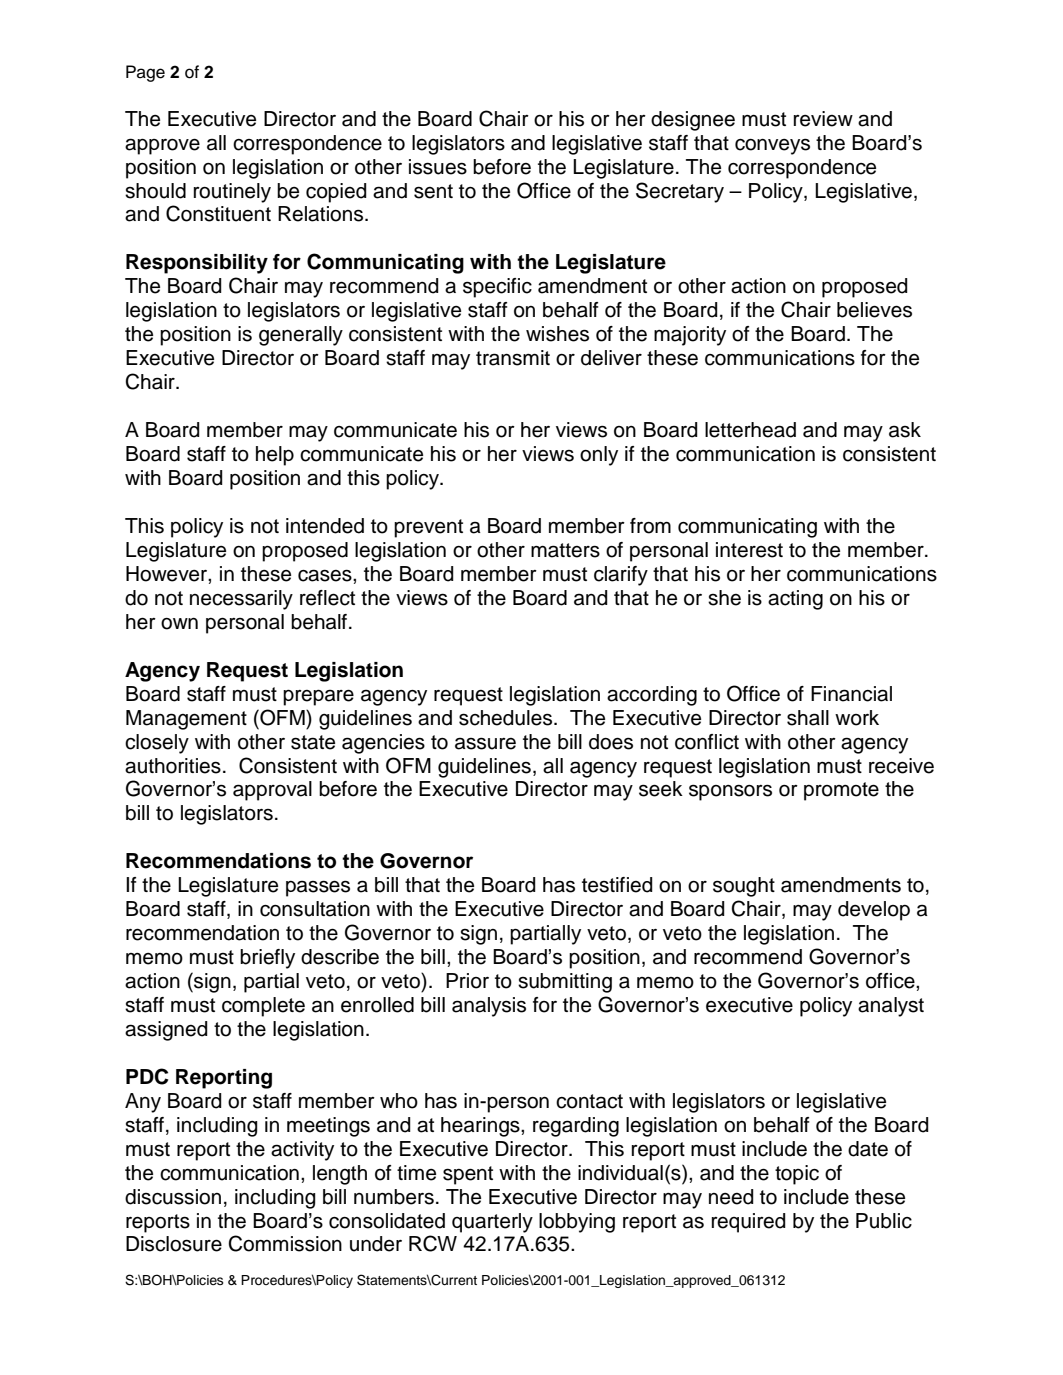 The width and height of the page is (1063, 1375). I want to click on own, so click(179, 624).
